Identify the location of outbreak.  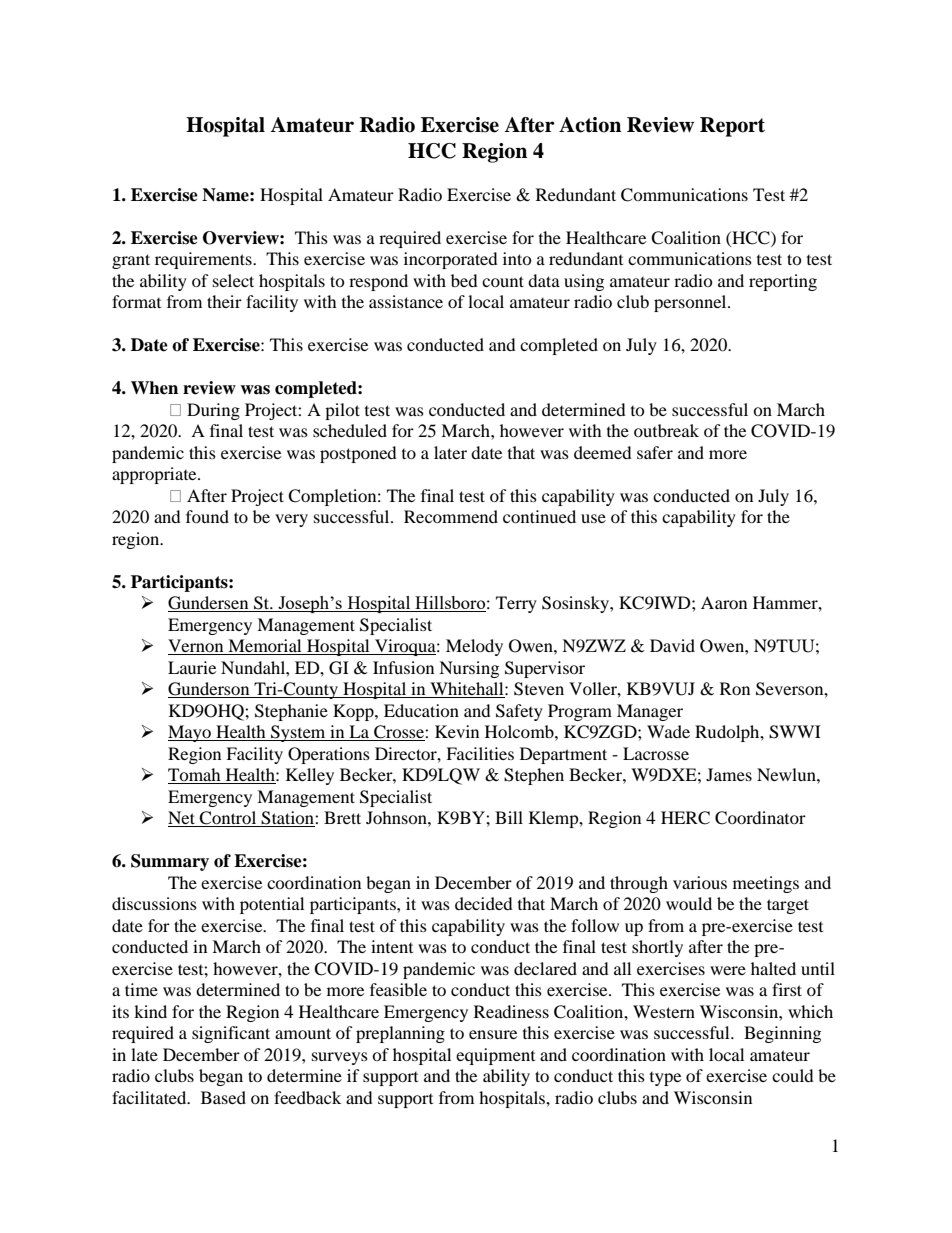
(666, 430).
